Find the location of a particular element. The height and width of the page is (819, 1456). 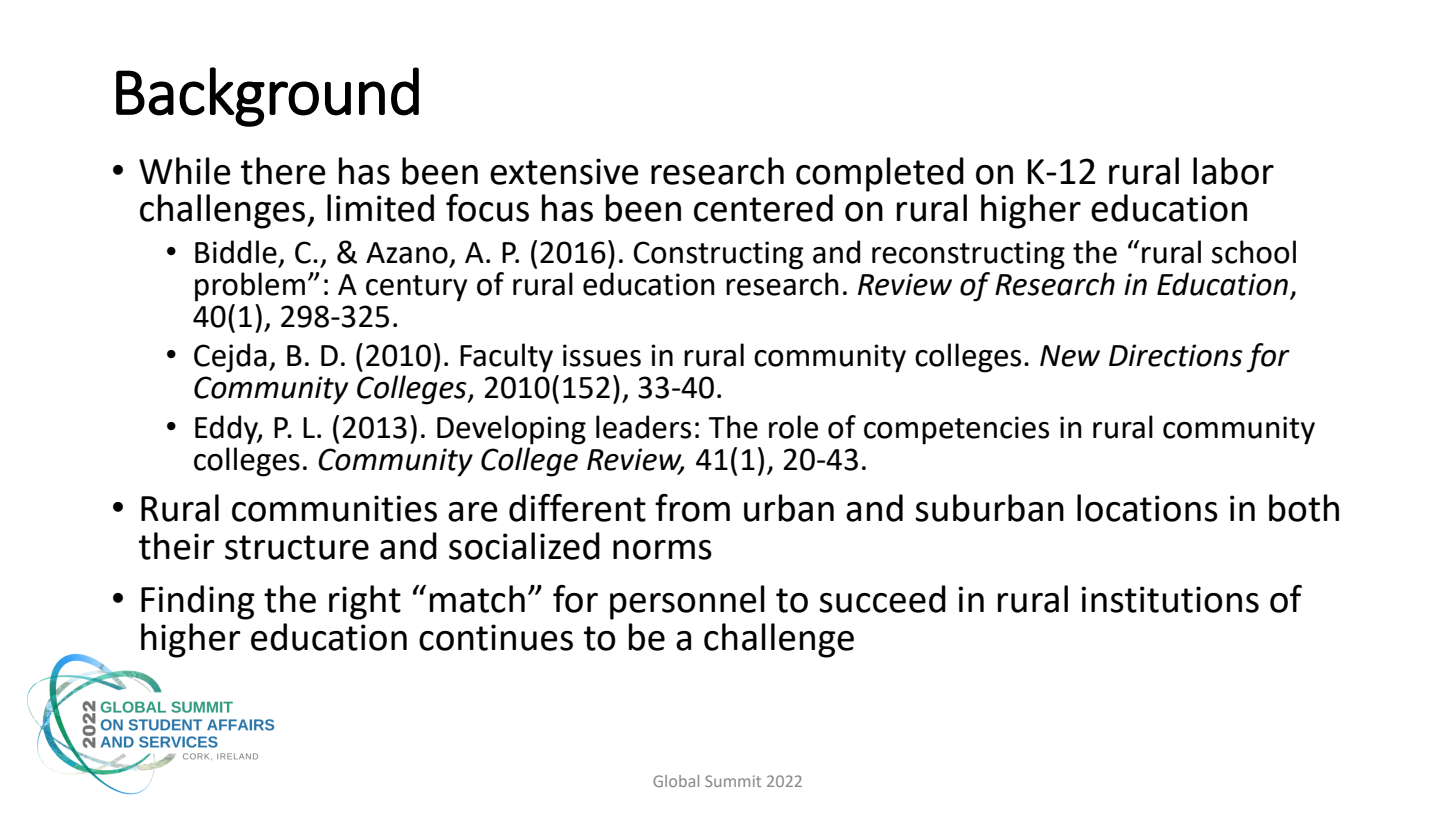

Summit is located at coordinates (733, 781).
